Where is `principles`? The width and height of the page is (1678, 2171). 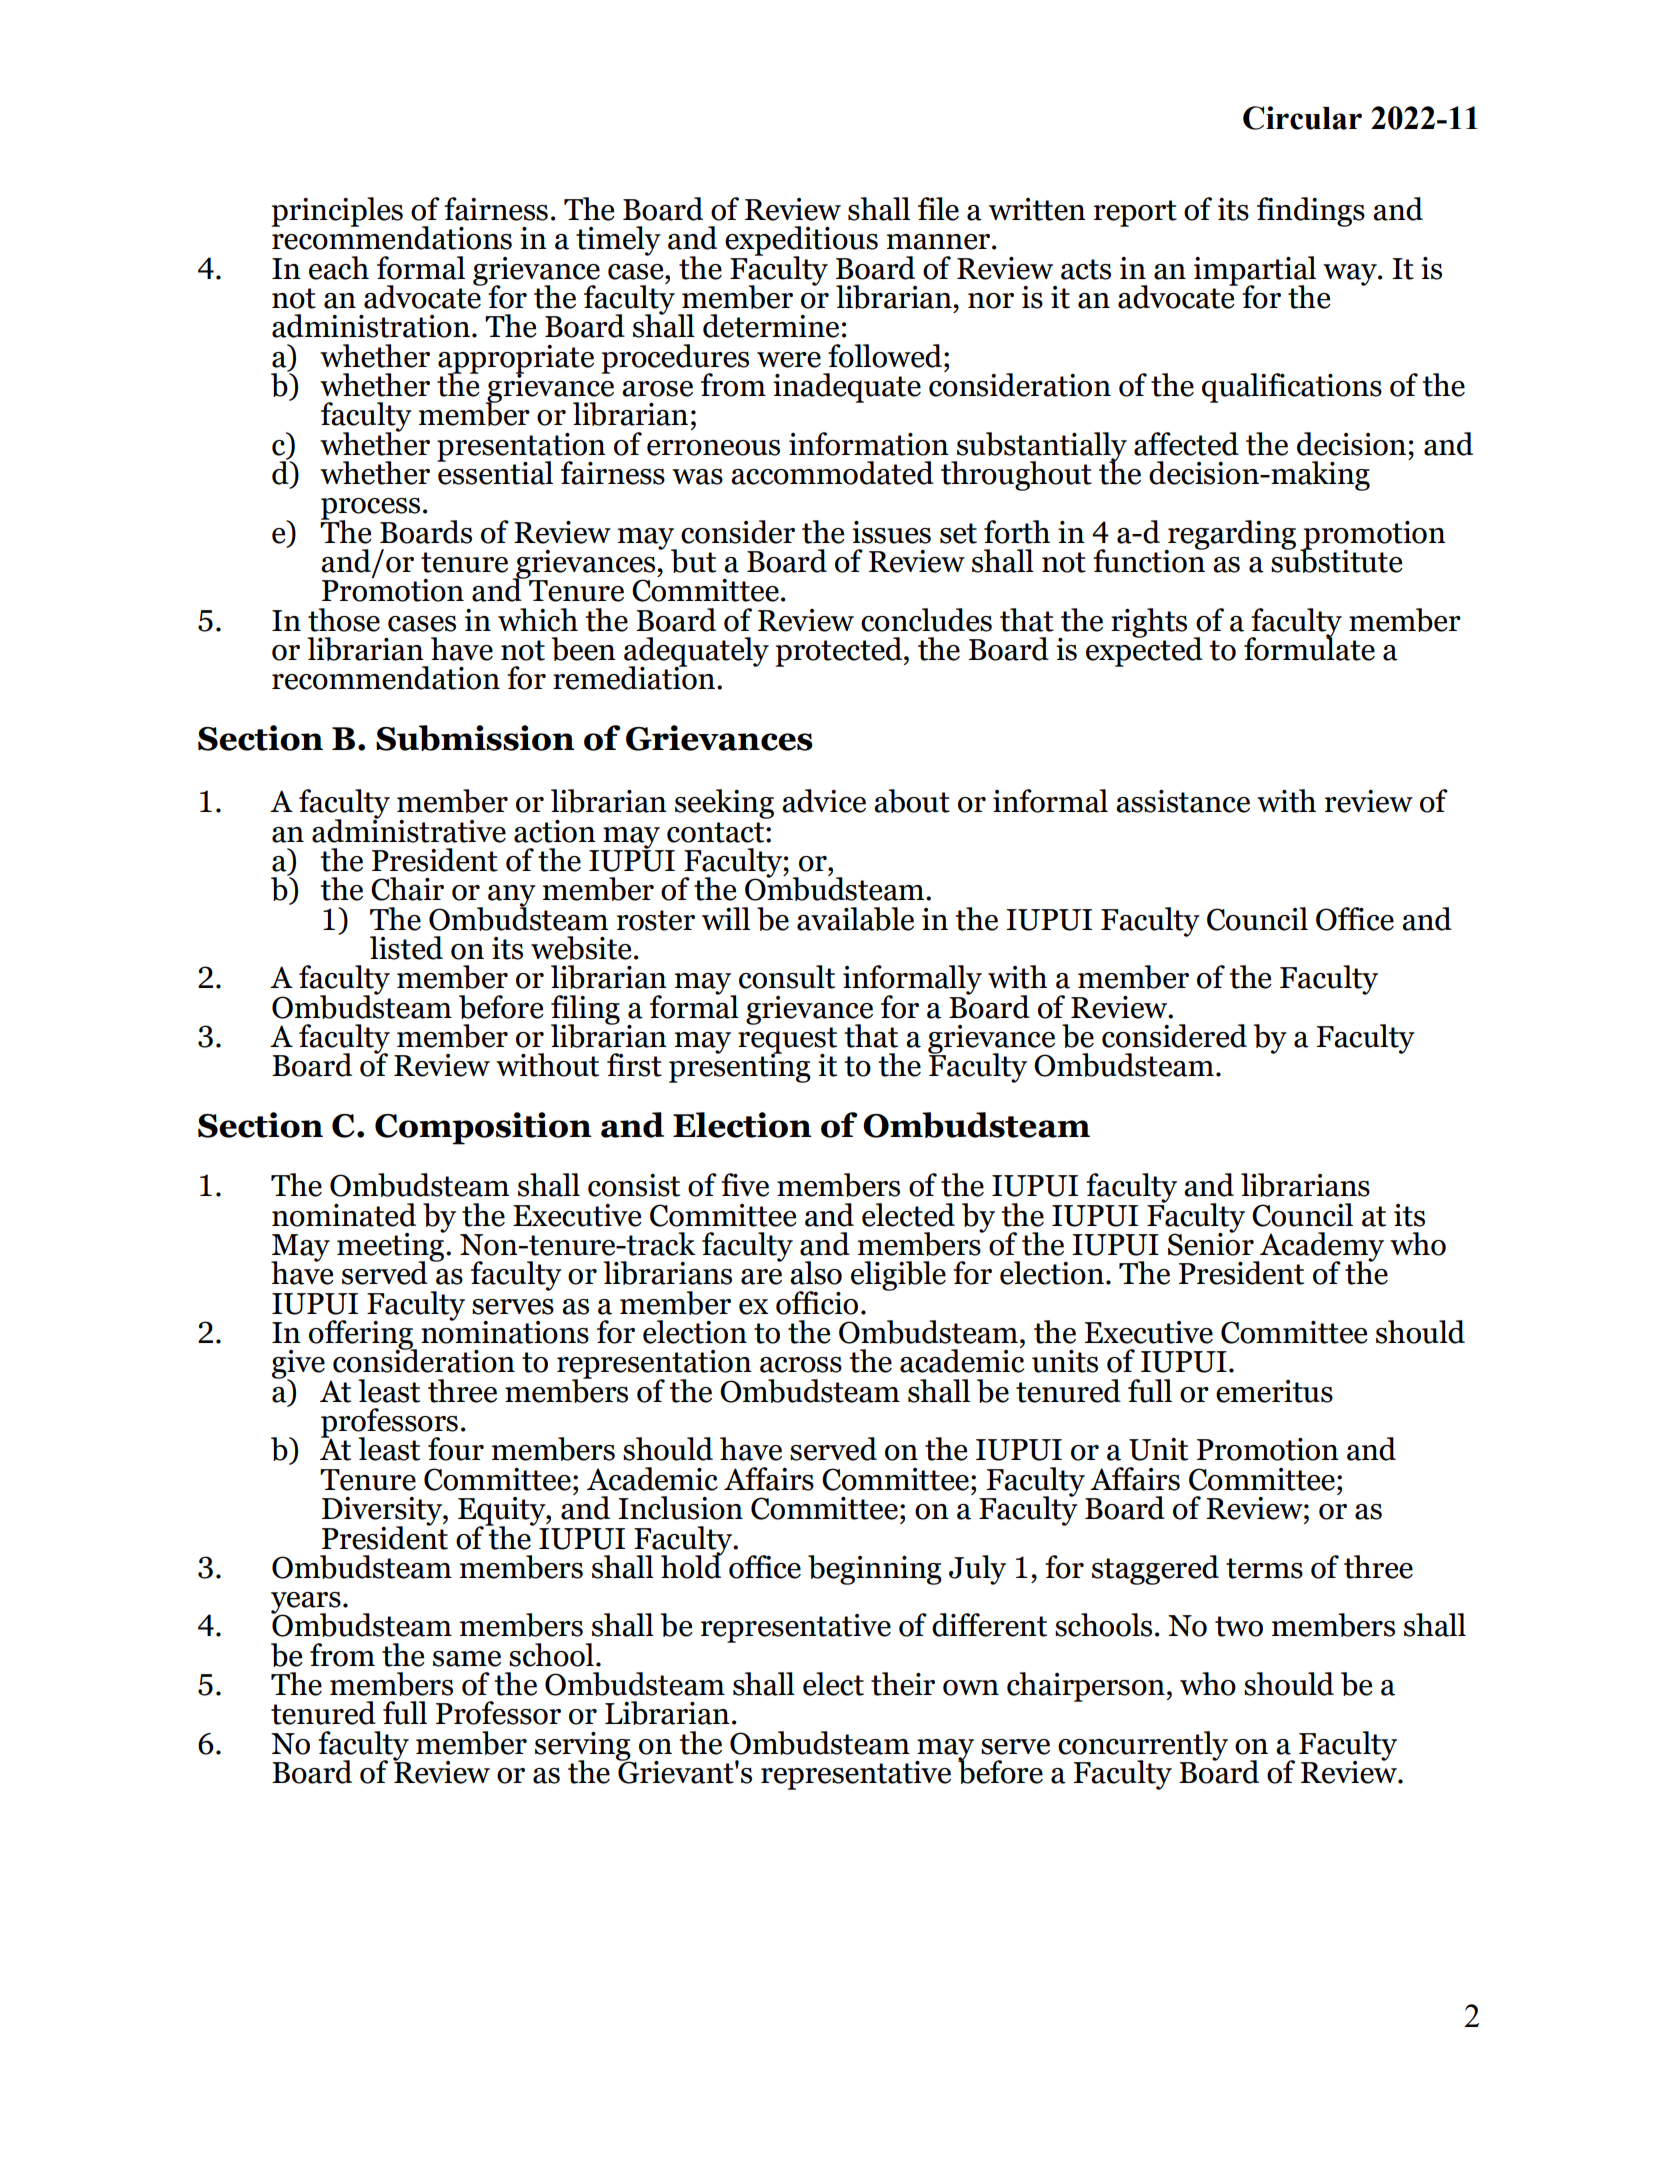 principles is located at coordinates (337, 212).
